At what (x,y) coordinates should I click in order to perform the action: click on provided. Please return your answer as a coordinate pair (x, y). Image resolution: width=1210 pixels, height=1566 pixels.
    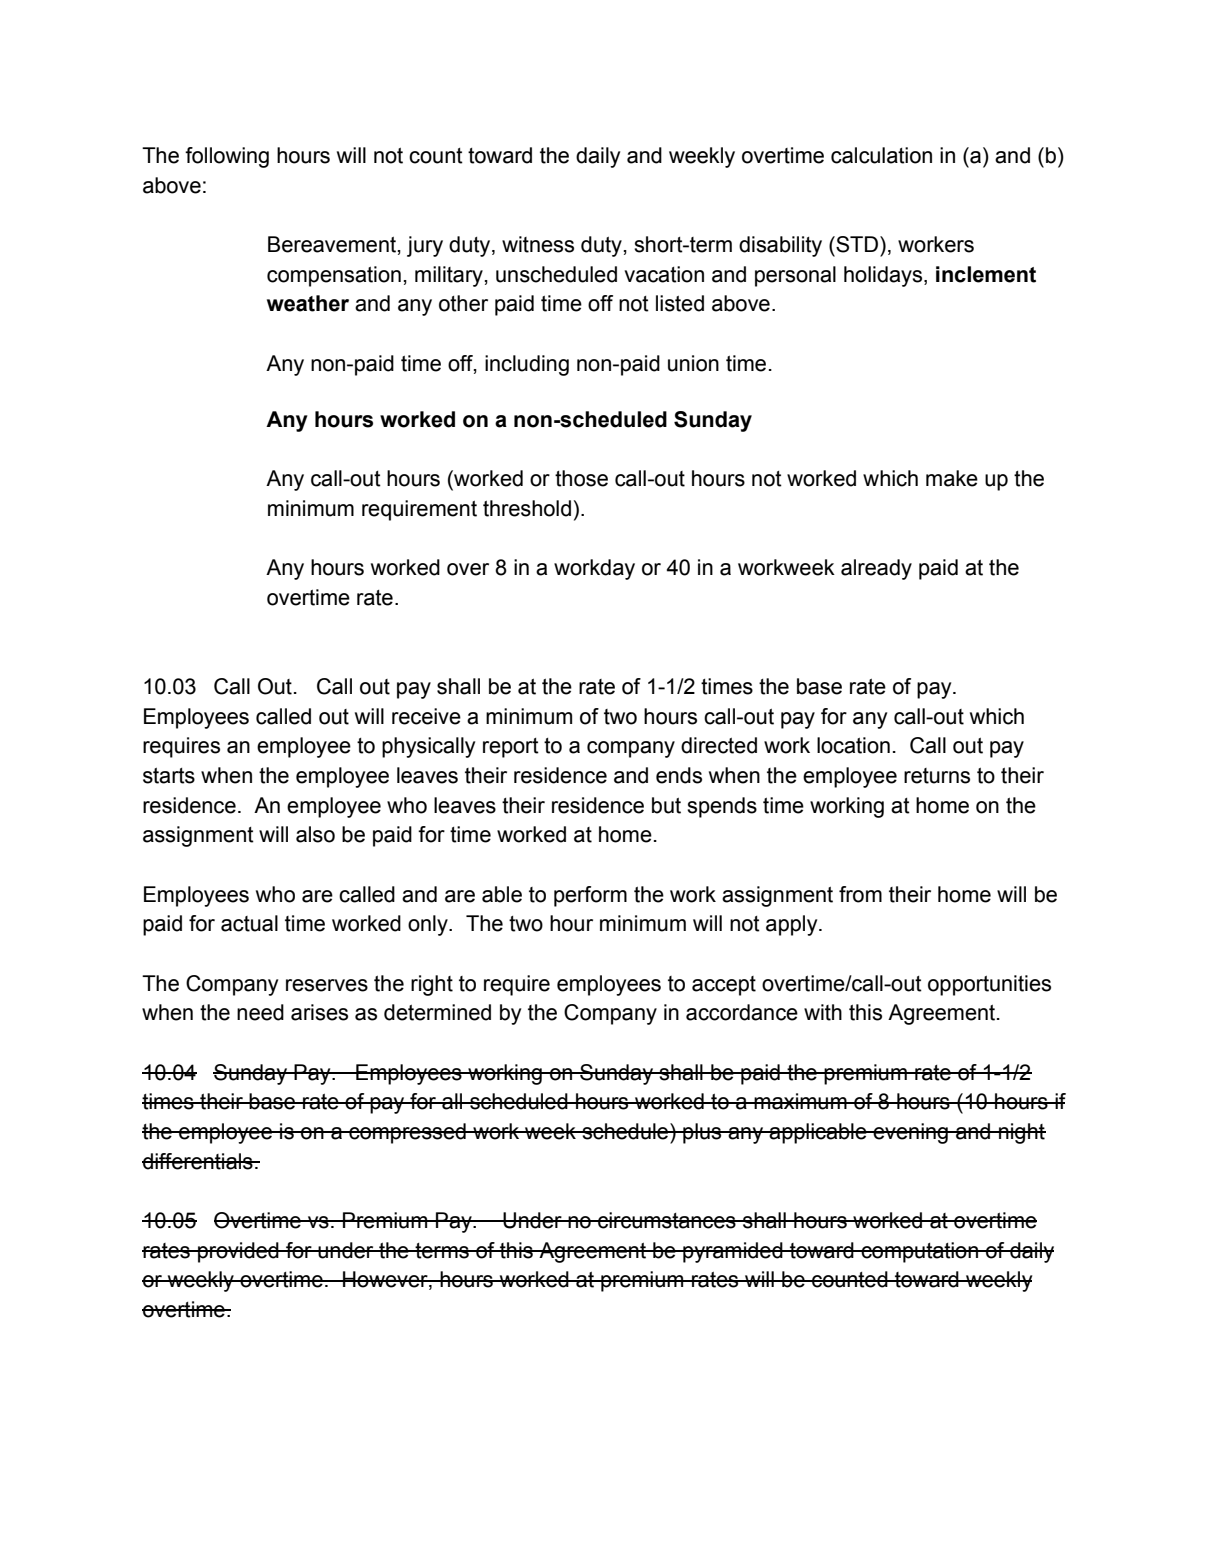
    Looking at the image, I should click on (238, 1252).
